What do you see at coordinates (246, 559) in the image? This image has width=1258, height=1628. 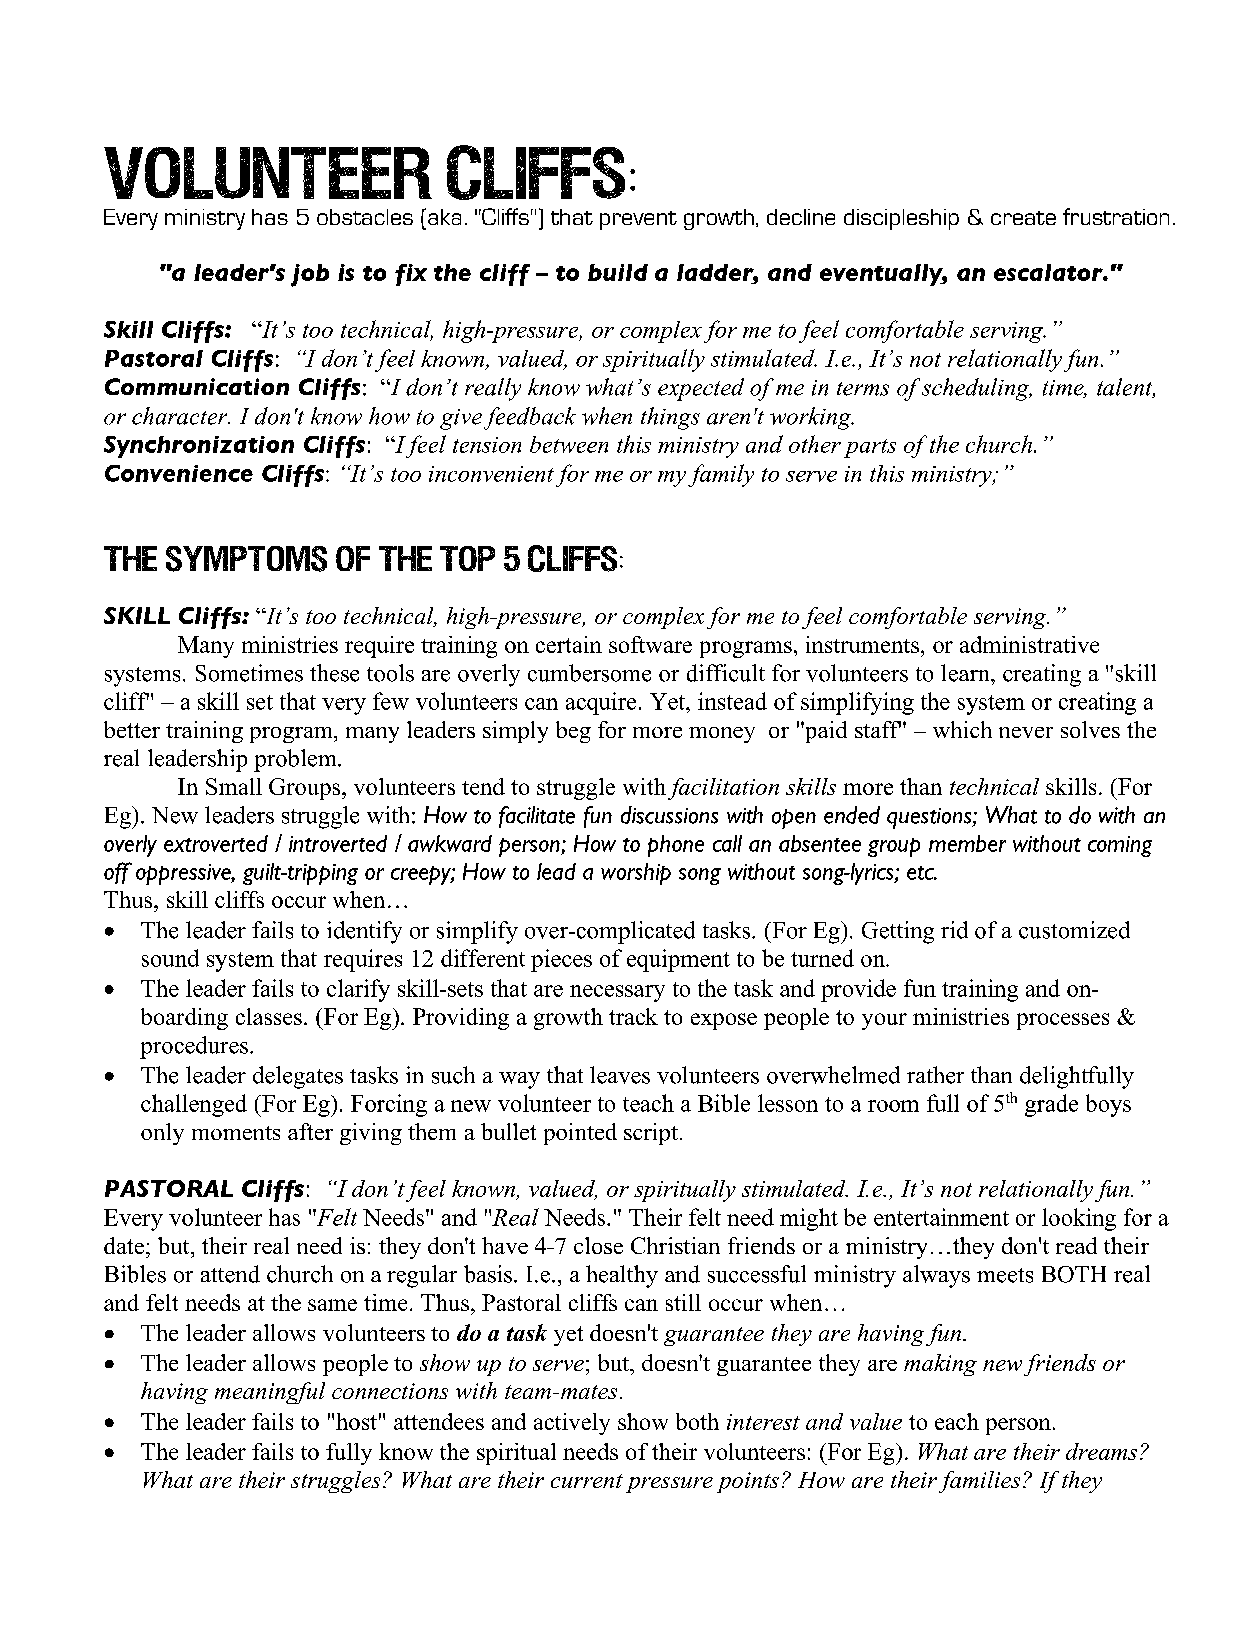 I see `Symptoms` at bounding box center [246, 559].
